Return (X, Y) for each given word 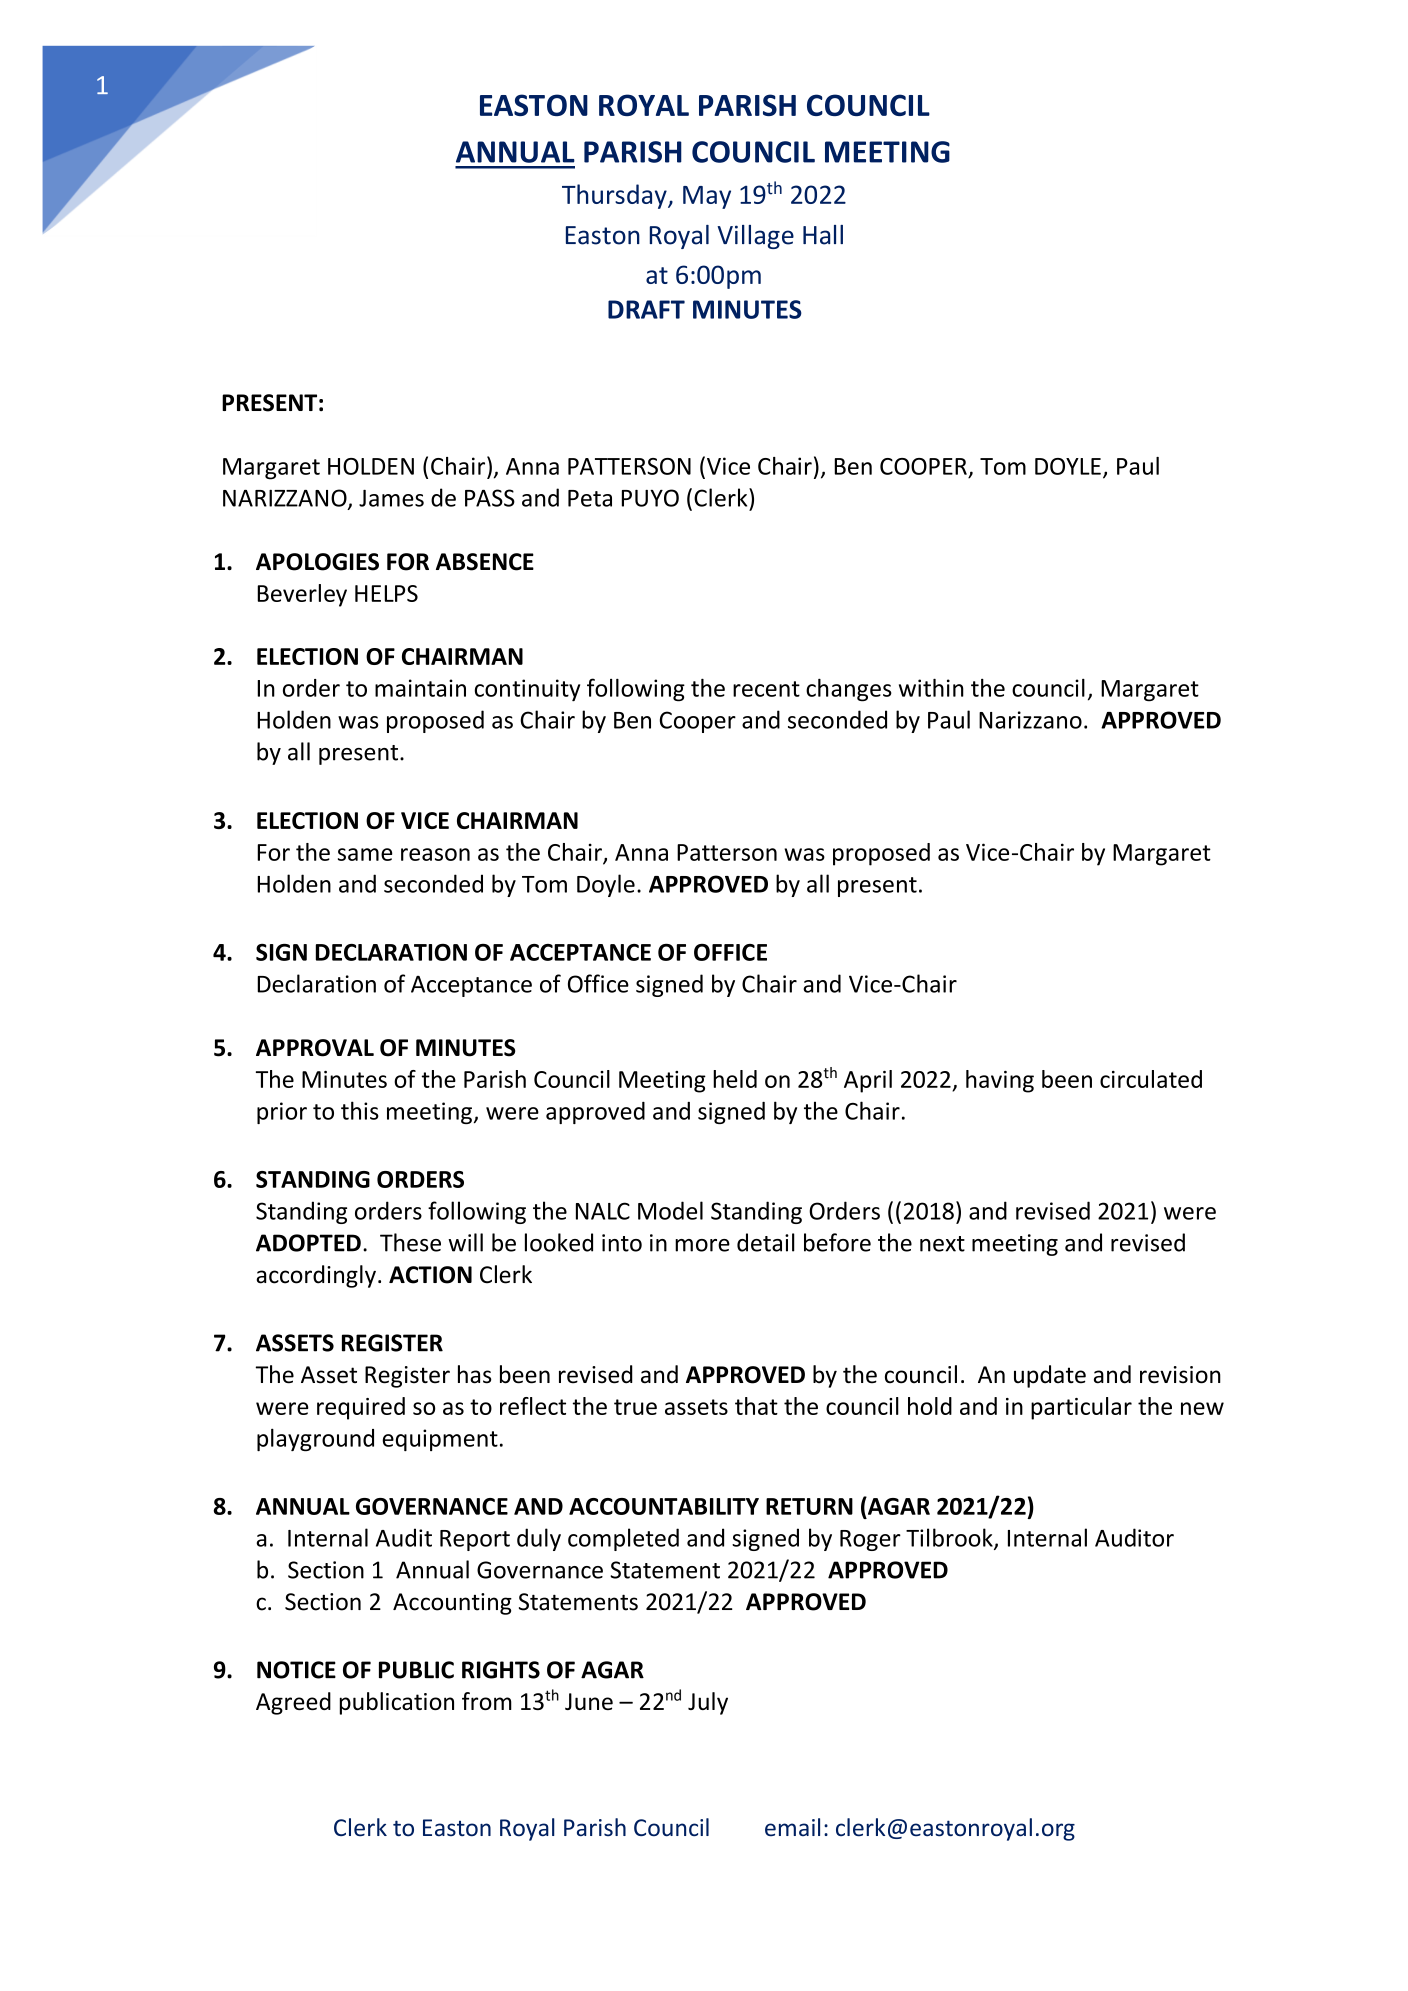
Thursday (615, 196)
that (756, 1406)
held (735, 1079)
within (931, 687)
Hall (823, 235)
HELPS (386, 593)
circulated (1151, 1079)
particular (1081, 1408)
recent (766, 689)
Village (755, 237)
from (487, 1701)
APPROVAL (315, 1048)
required (361, 1408)
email (792, 1827)
